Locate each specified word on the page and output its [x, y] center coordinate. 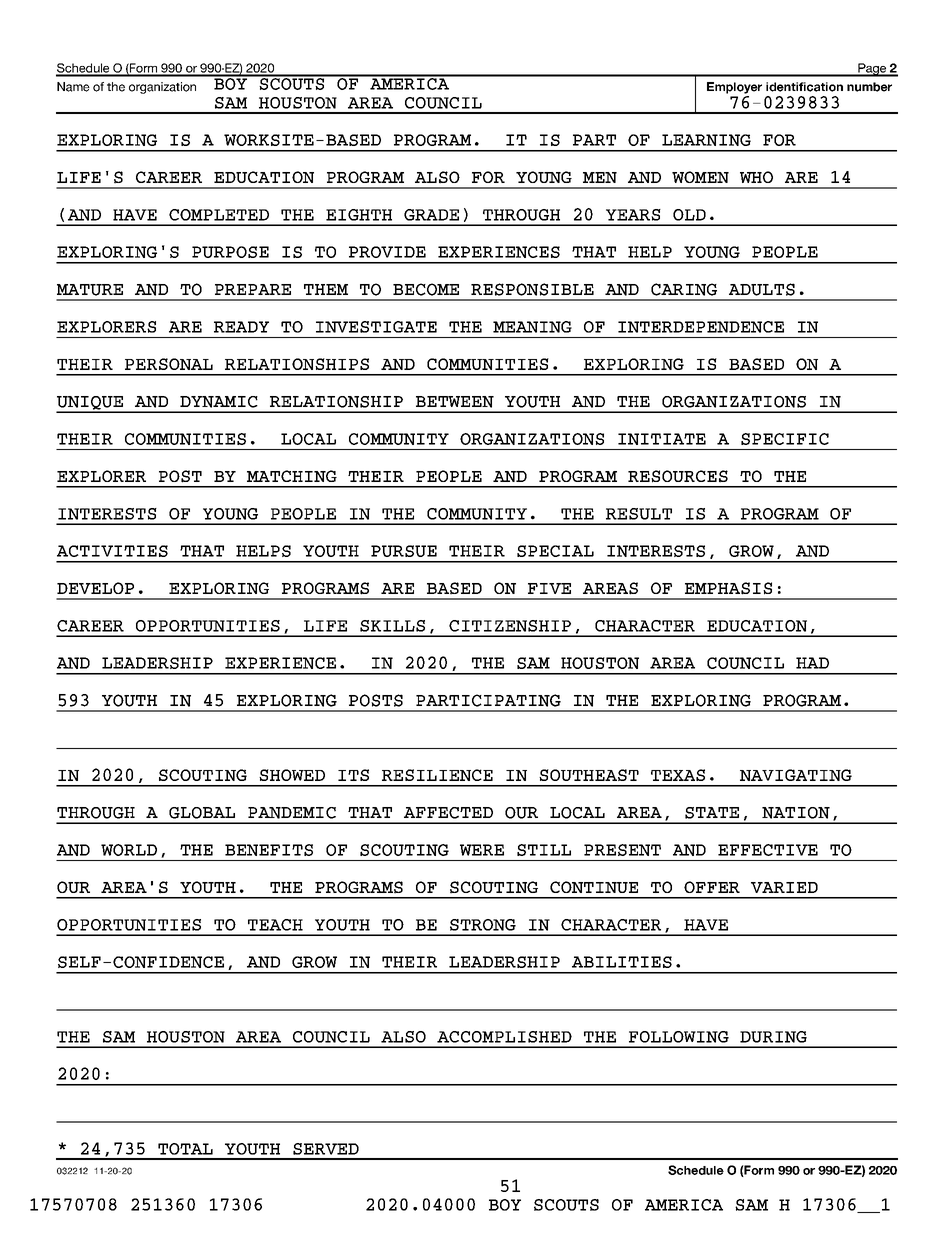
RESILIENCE [437, 775]
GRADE [431, 215]
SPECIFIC [785, 439]
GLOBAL [202, 813]
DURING [773, 1037]
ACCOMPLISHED [504, 1037]
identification [804, 87]
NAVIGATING [796, 775]
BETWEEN [455, 402]
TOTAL [185, 1149]
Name [73, 87]
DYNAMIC [219, 402]
